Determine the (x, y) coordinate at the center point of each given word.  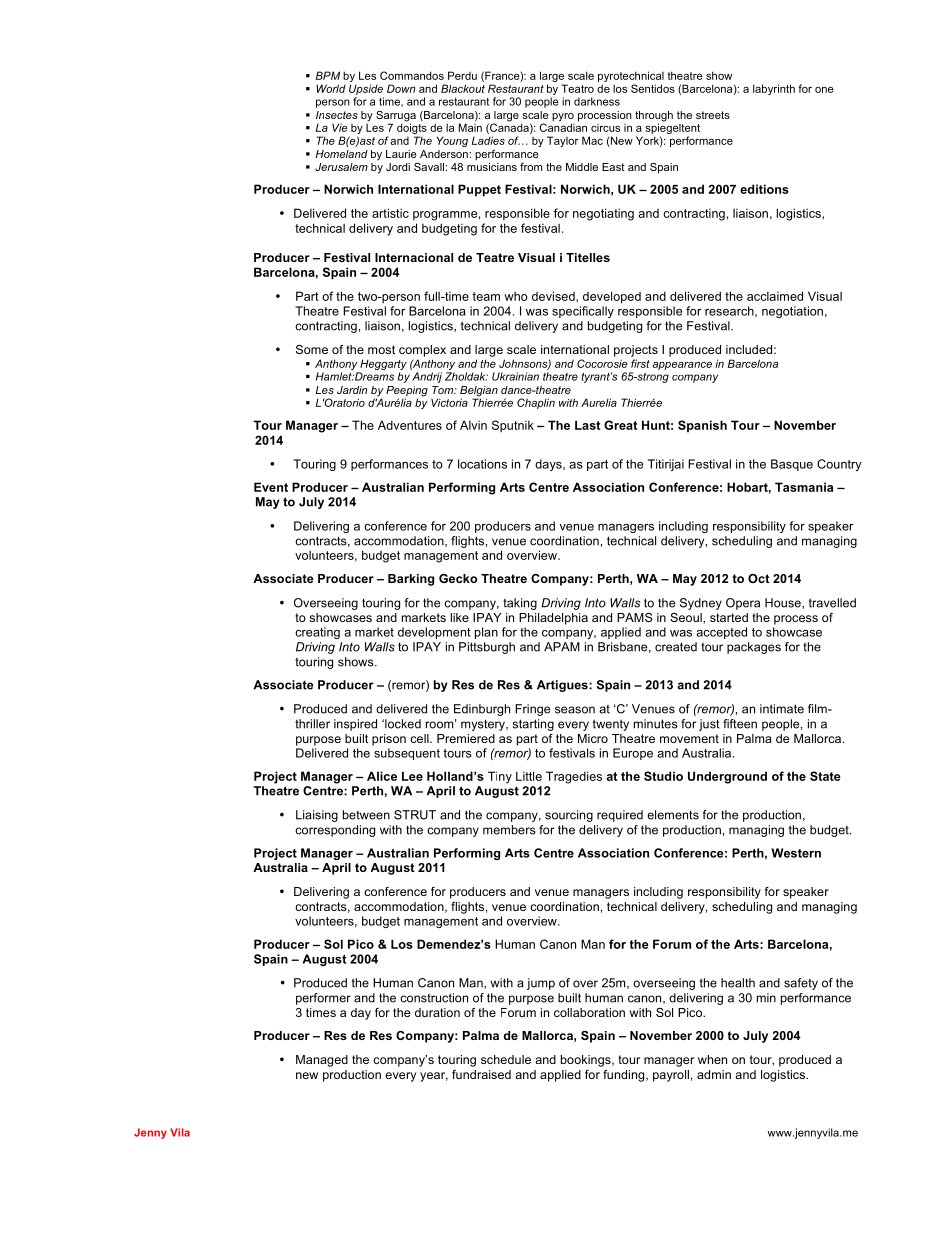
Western (796, 853)
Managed (322, 1061)
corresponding (335, 831)
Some (312, 349)
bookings (587, 1061)
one (824, 90)
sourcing (569, 816)
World (331, 88)
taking (520, 604)
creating (317, 633)
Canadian (563, 126)
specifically (583, 312)
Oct (759, 578)
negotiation (792, 312)
